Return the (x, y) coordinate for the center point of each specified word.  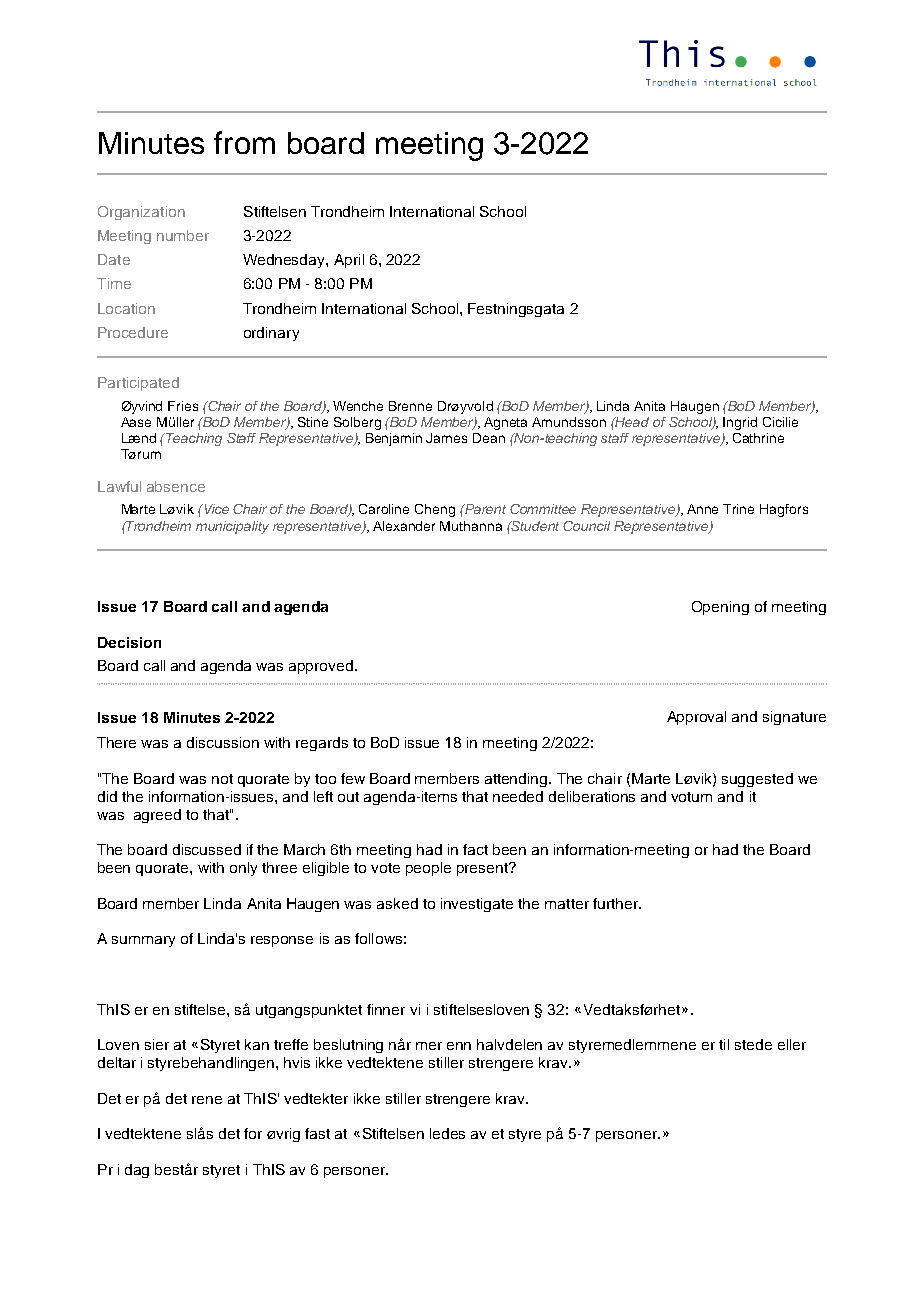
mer (429, 1046)
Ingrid (740, 423)
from (244, 142)
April (349, 261)
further (616, 903)
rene (207, 1100)
